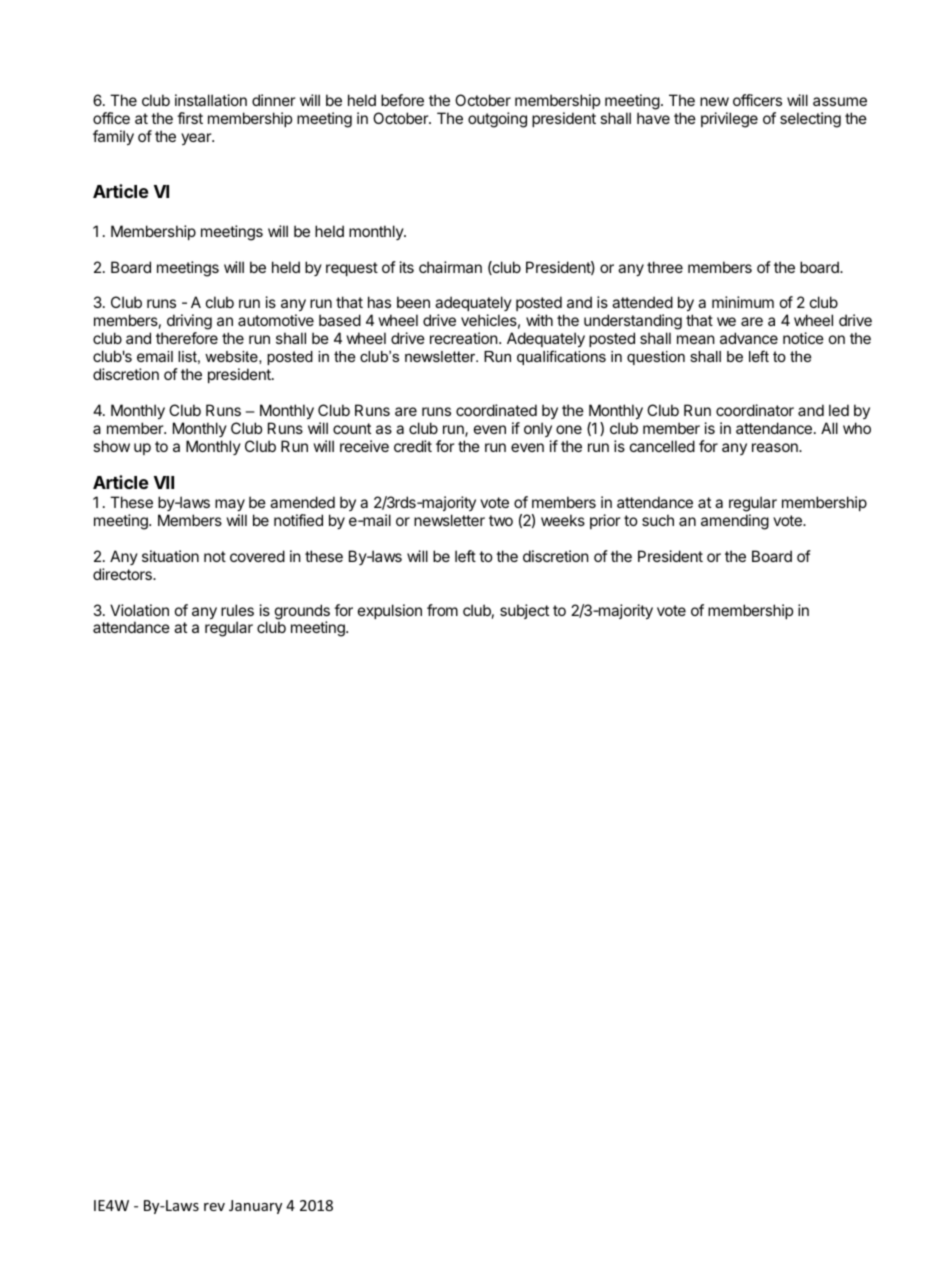 The width and height of the image is (952, 1272). I want to click on January, so click(255, 1207).
